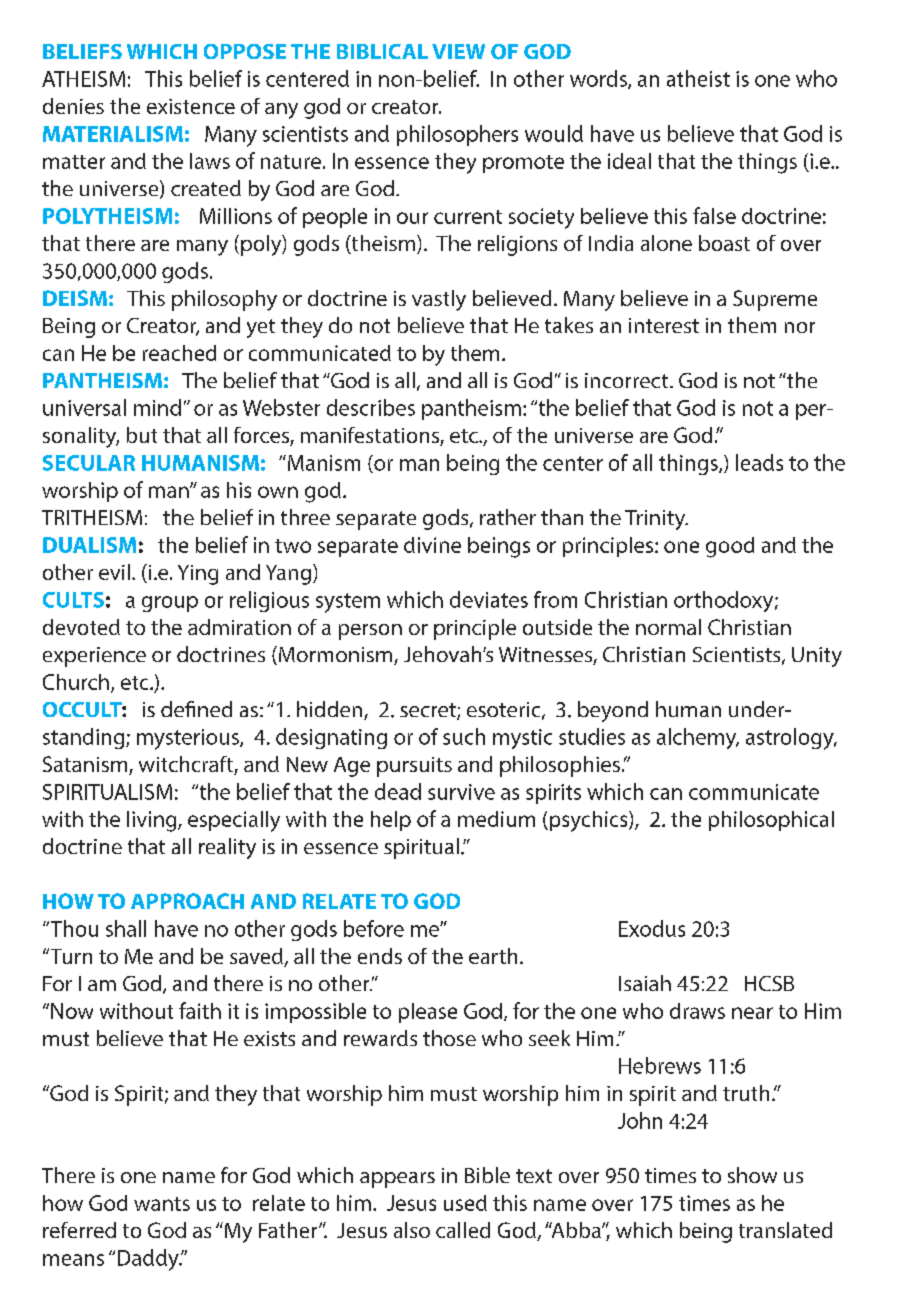 This page has height=1316, width=905. What do you see at coordinates (198, 575) in the page?
I see `Ying` at bounding box center [198, 575].
